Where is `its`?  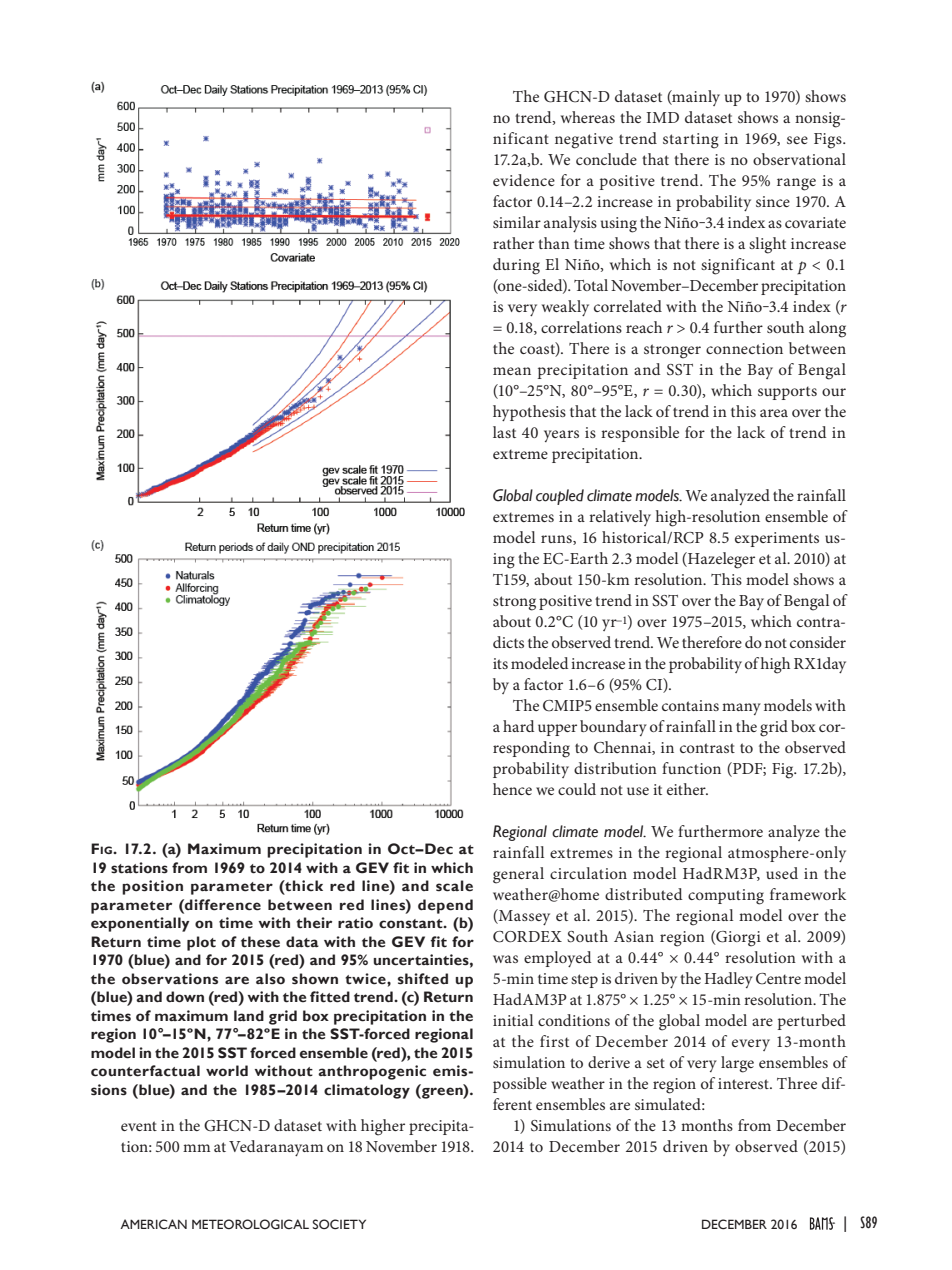 its is located at coordinates (500, 663).
